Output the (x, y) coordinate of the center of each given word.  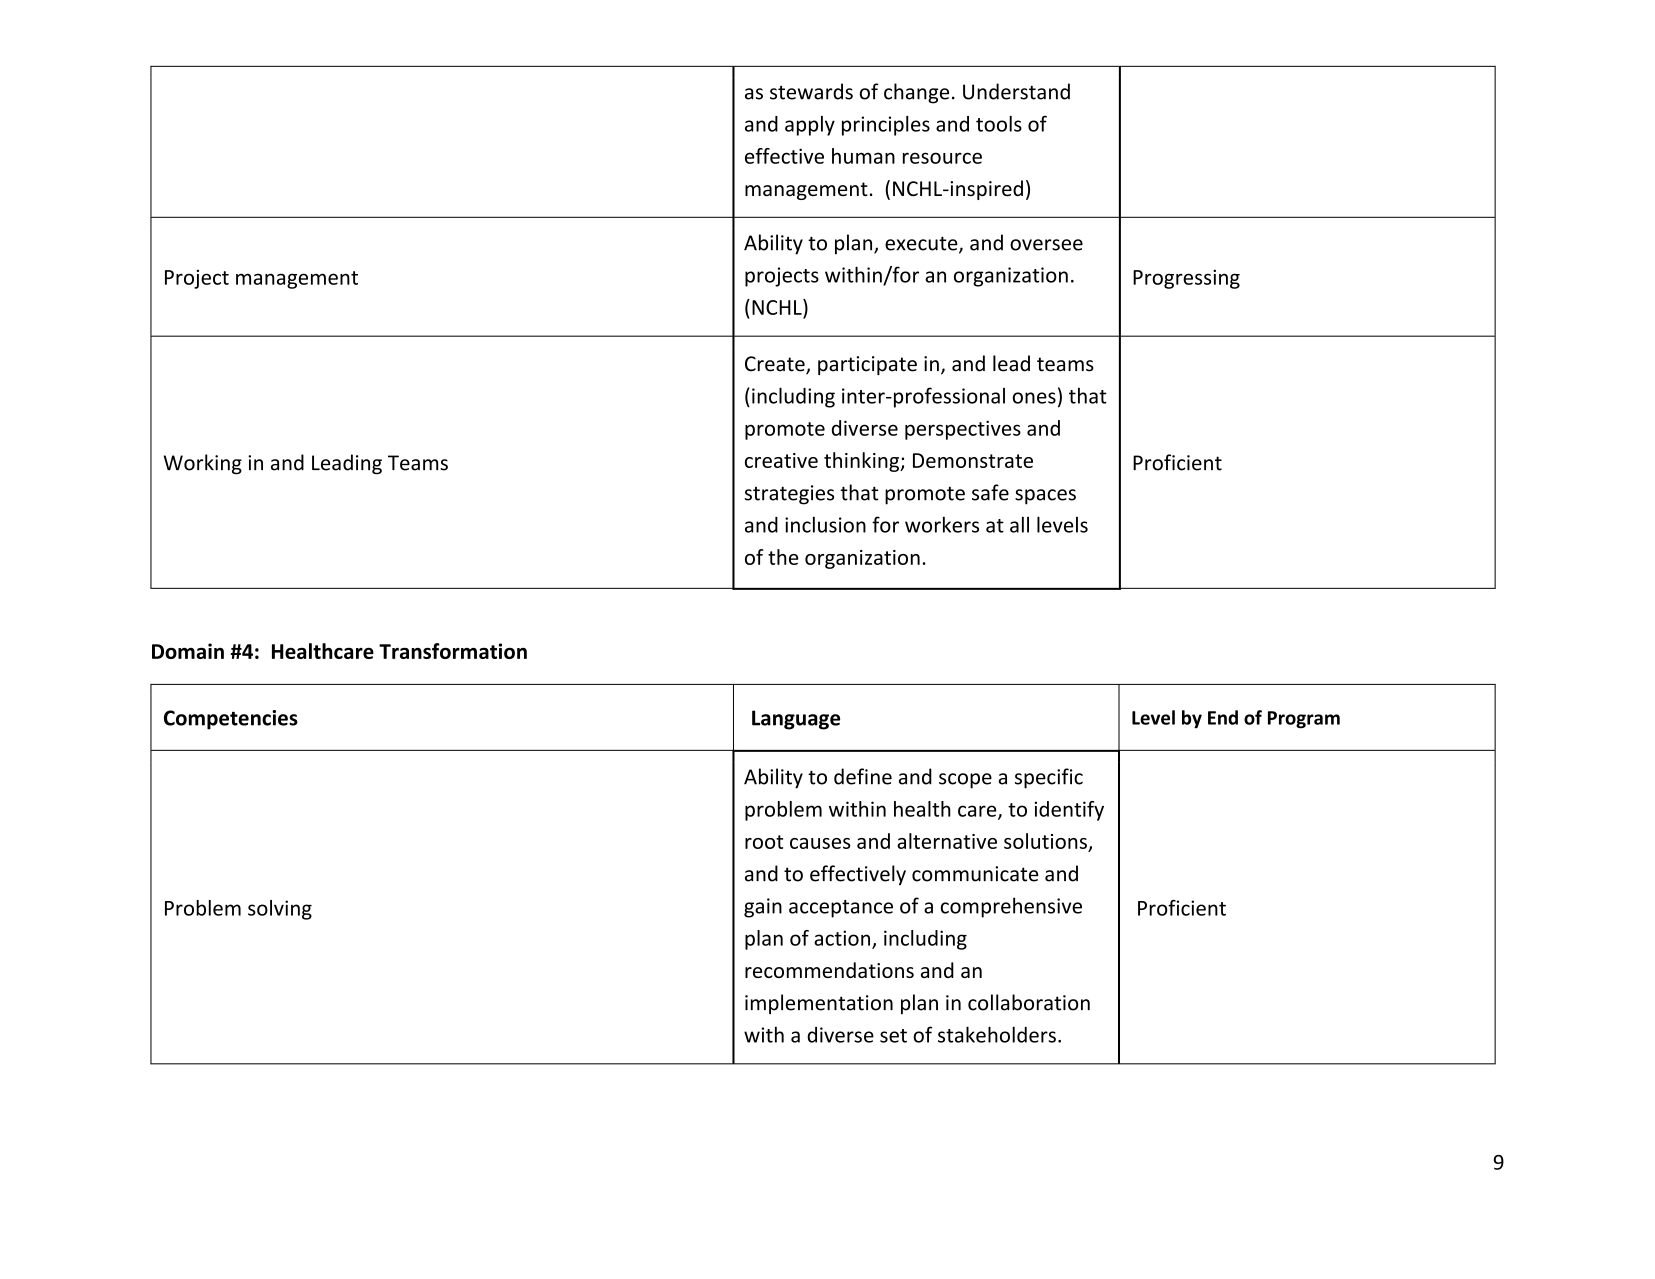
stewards (811, 91)
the (783, 557)
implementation (819, 1004)
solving (280, 910)
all (1019, 524)
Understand (1016, 91)
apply (810, 126)
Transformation (453, 651)
